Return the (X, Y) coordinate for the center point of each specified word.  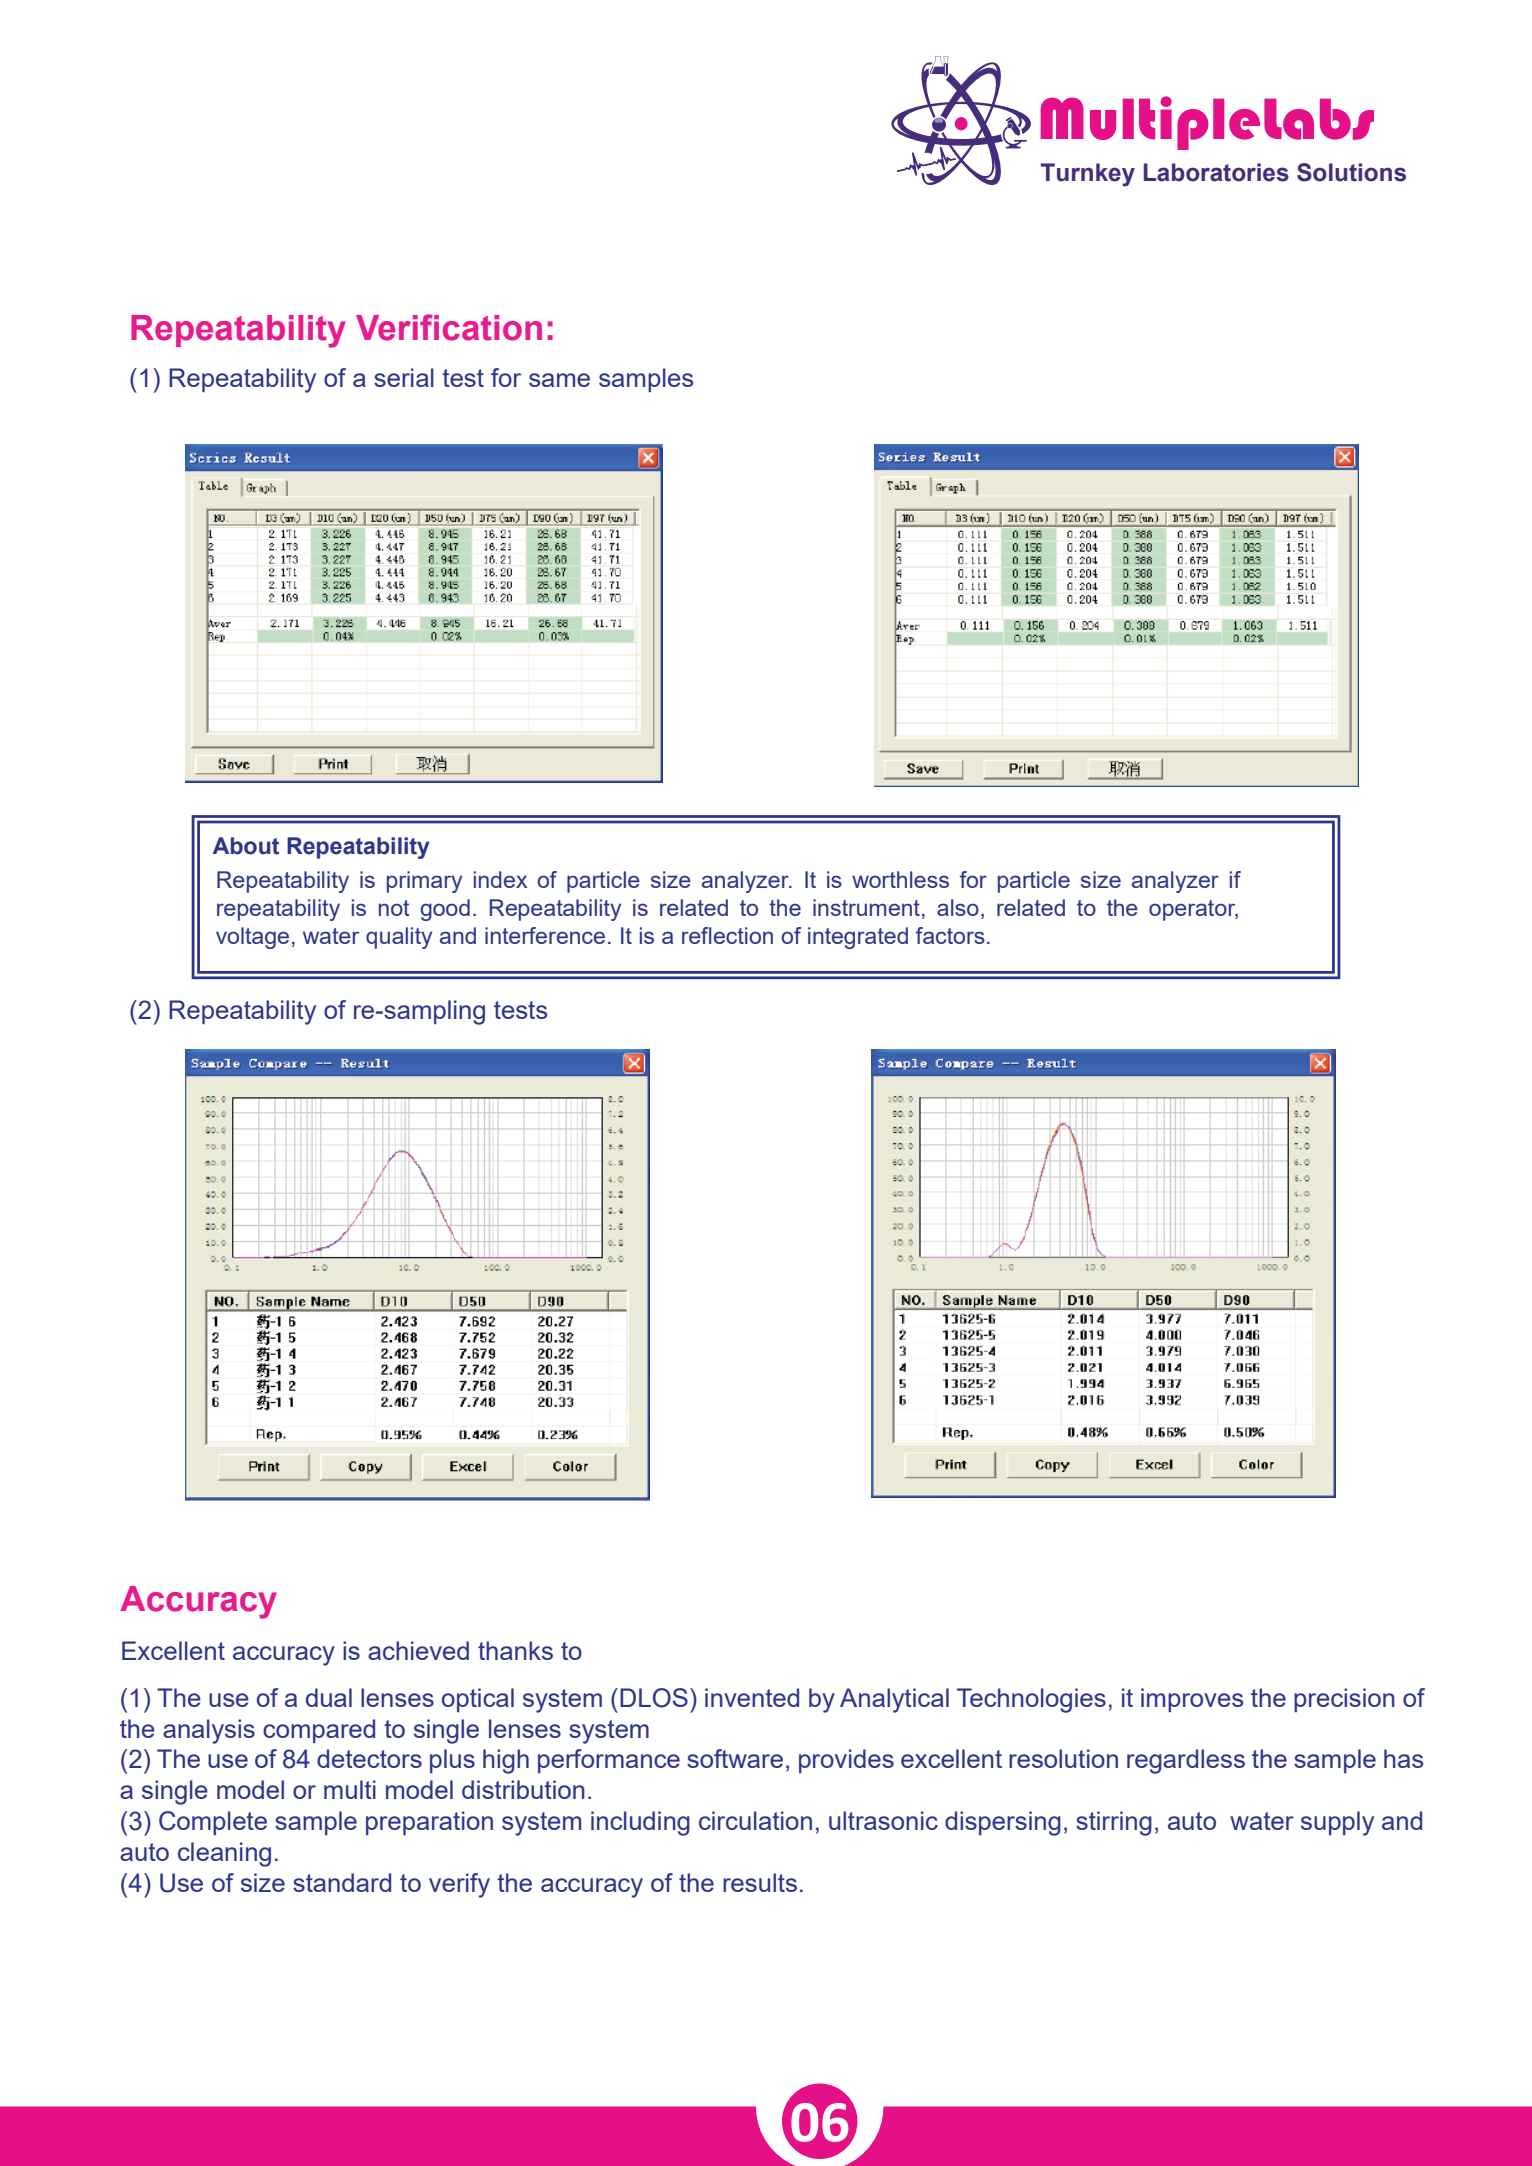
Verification (449, 327)
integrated (858, 938)
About (246, 846)
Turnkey (1088, 175)
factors (950, 935)
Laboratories (1216, 172)
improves (1192, 1700)
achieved (418, 1650)
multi (350, 1789)
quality (399, 938)
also (958, 907)
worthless (900, 879)
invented (752, 1697)
